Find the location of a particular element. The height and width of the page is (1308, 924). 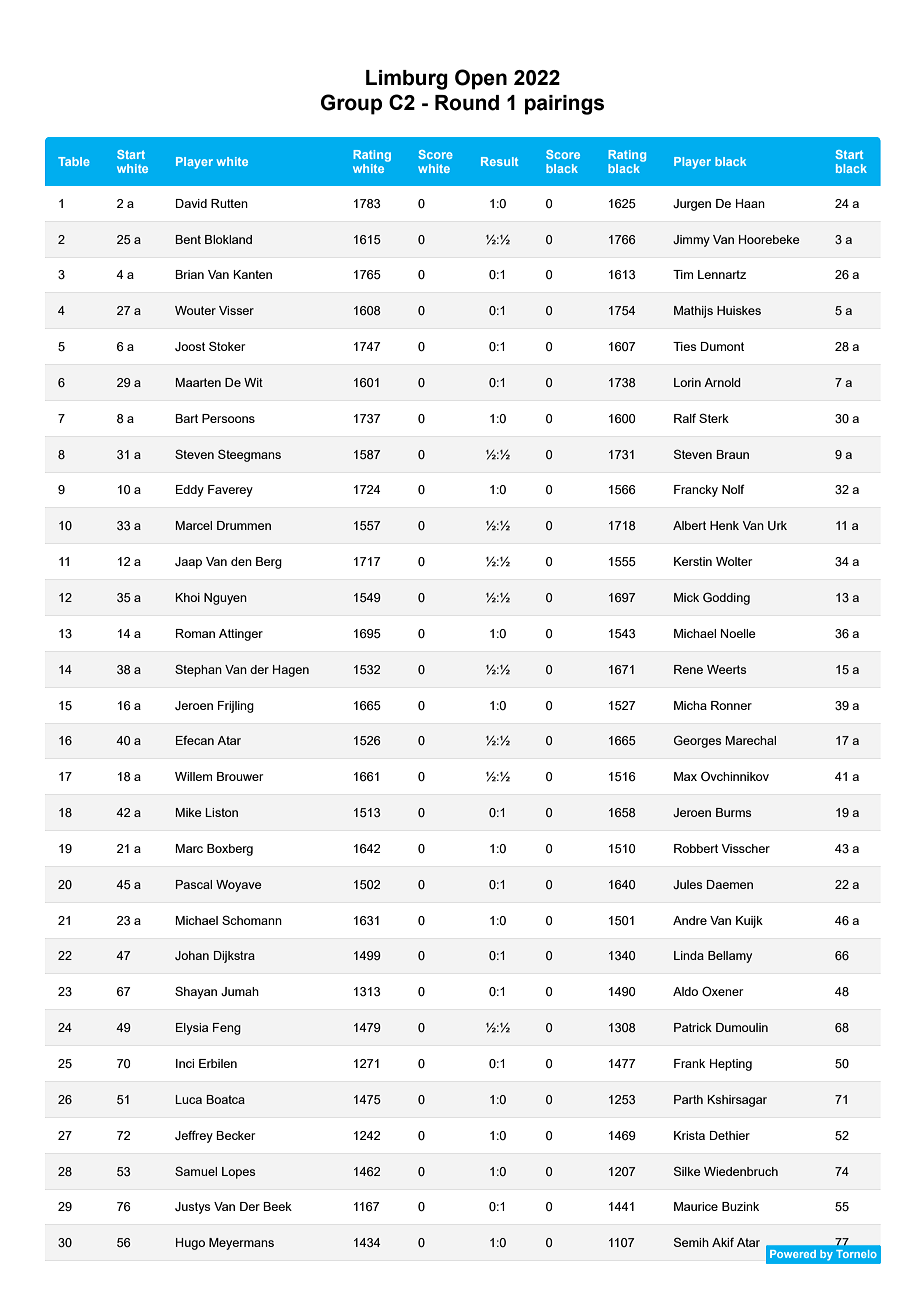

Hagen is located at coordinates (291, 671).
